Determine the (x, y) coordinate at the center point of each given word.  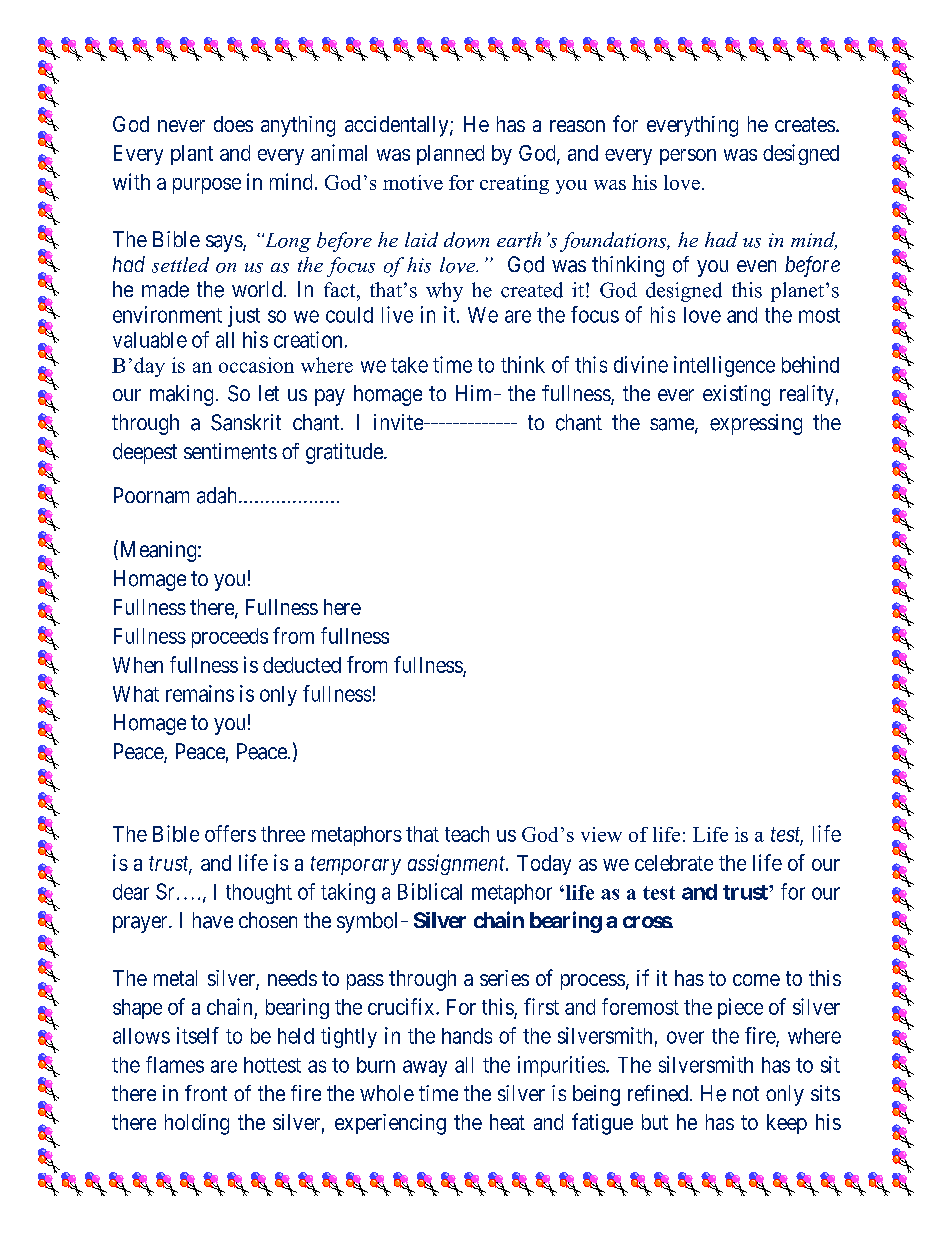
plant (192, 155)
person (688, 157)
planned (450, 155)
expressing (756, 424)
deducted (302, 665)
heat (507, 1122)
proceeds (230, 638)
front (206, 1093)
